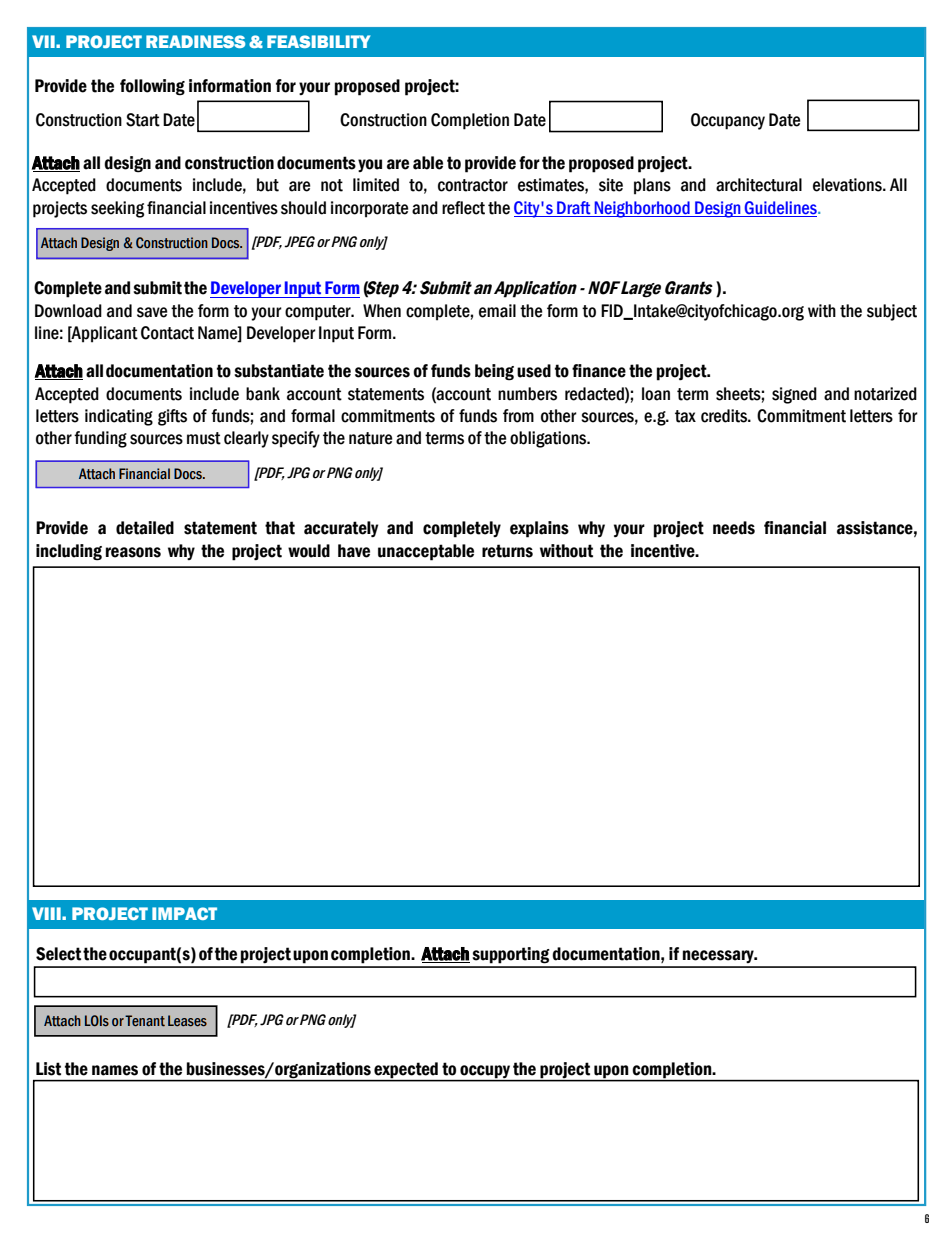 The width and height of the image is (952, 1233). I want to click on signed, so click(794, 395).
